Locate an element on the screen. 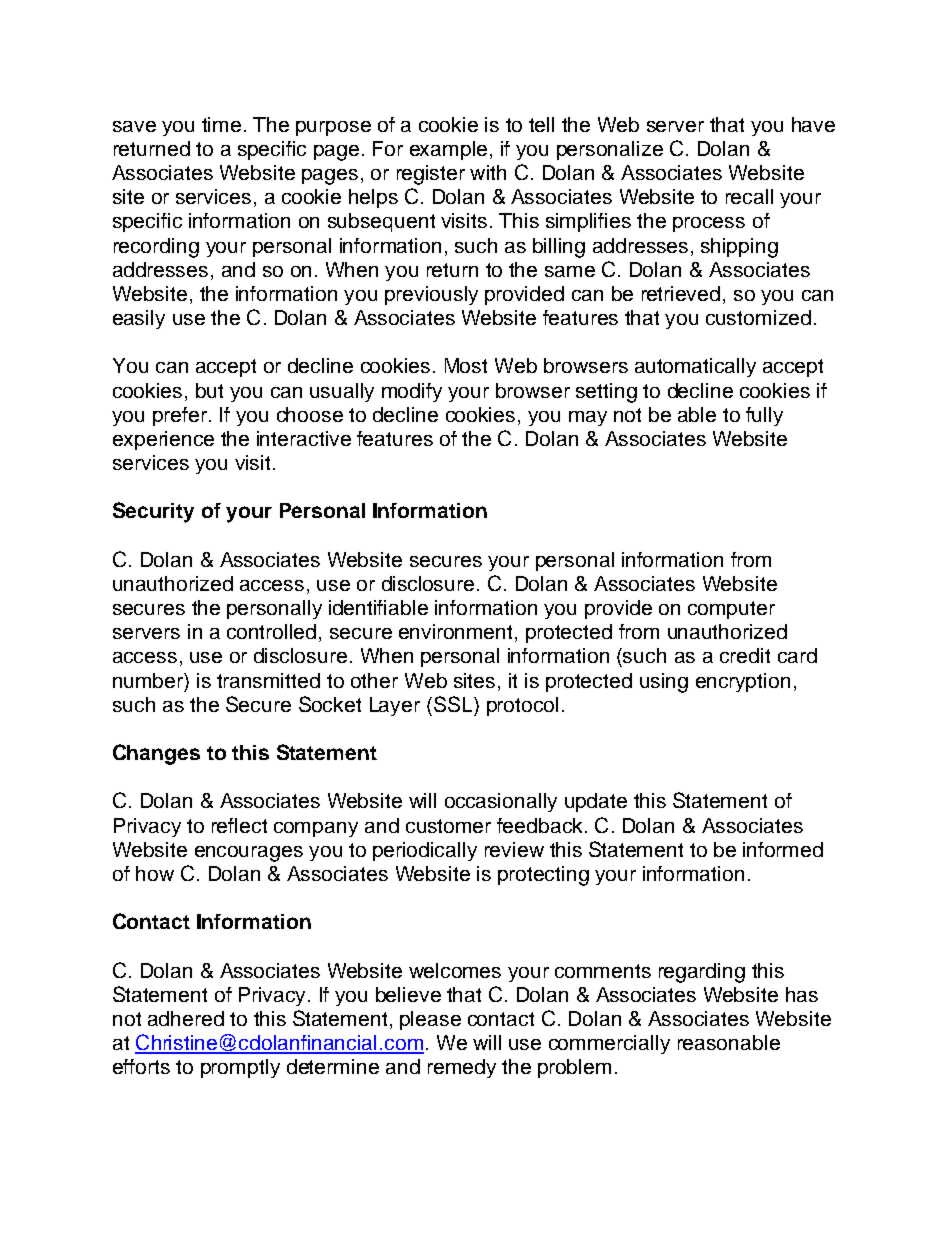  fully is located at coordinates (764, 416).
